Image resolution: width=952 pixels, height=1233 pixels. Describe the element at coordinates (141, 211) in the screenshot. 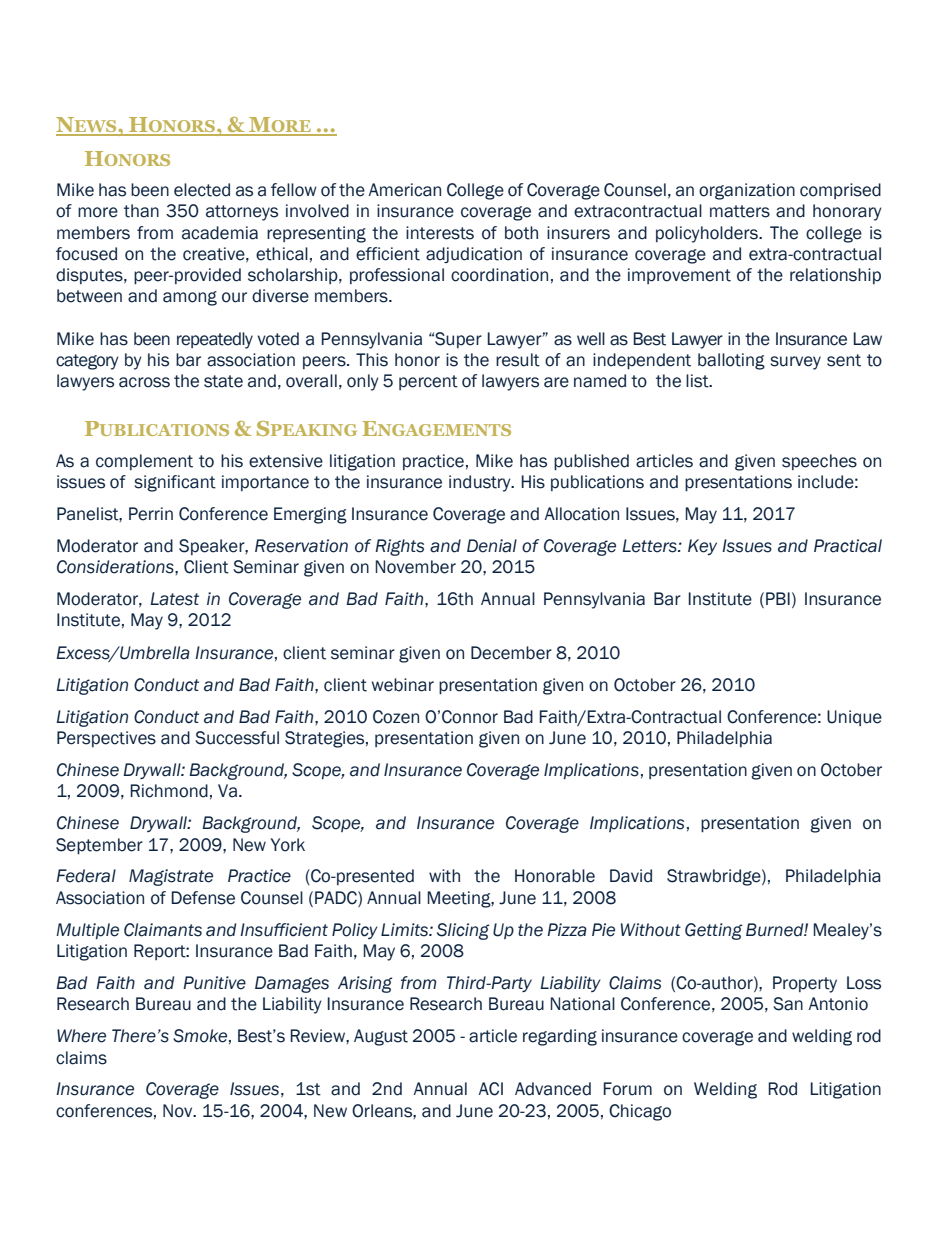

I see `than` at that location.
